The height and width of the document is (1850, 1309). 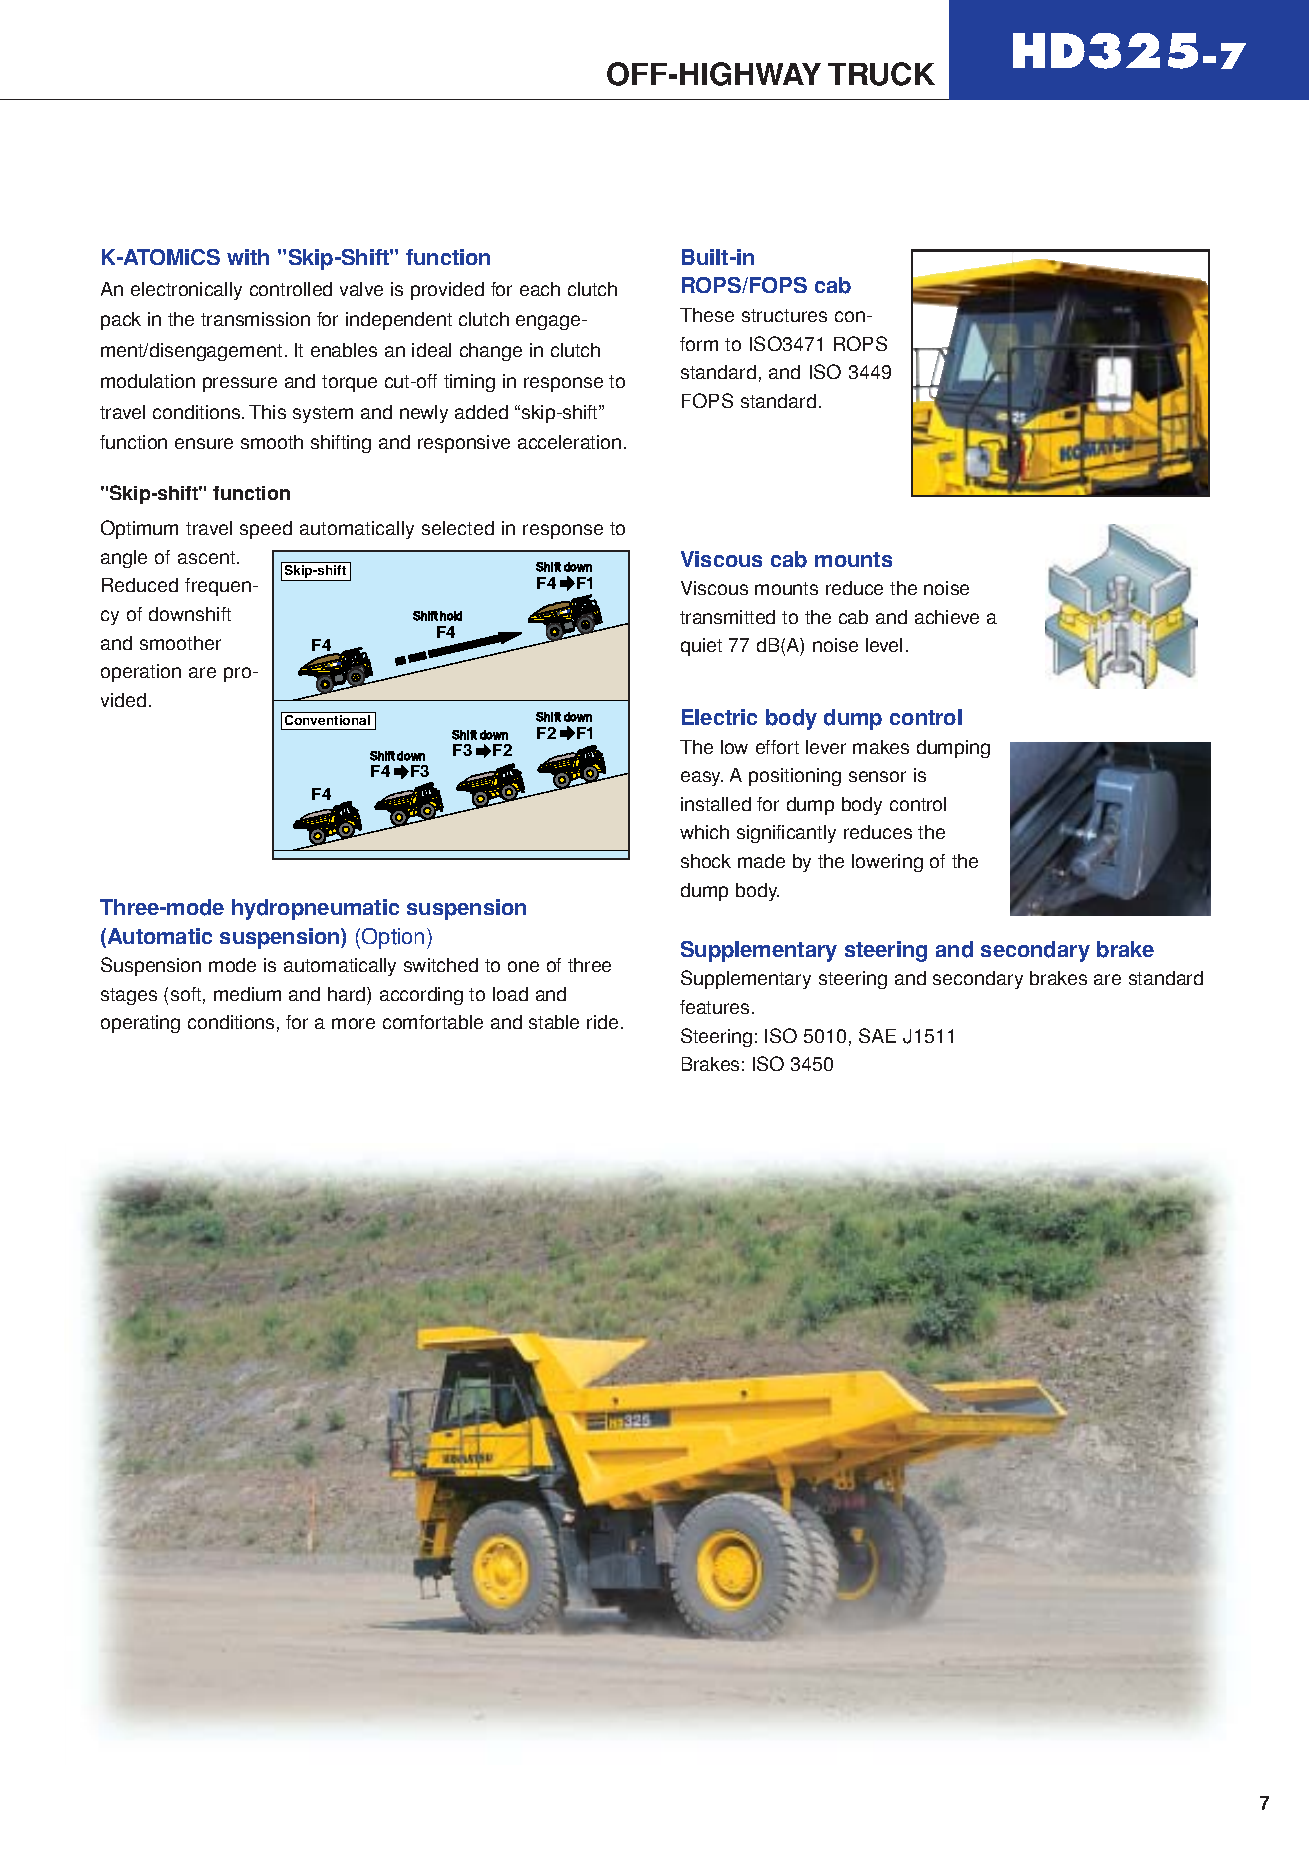 What do you see at coordinates (540, 289) in the document?
I see `each` at bounding box center [540, 289].
